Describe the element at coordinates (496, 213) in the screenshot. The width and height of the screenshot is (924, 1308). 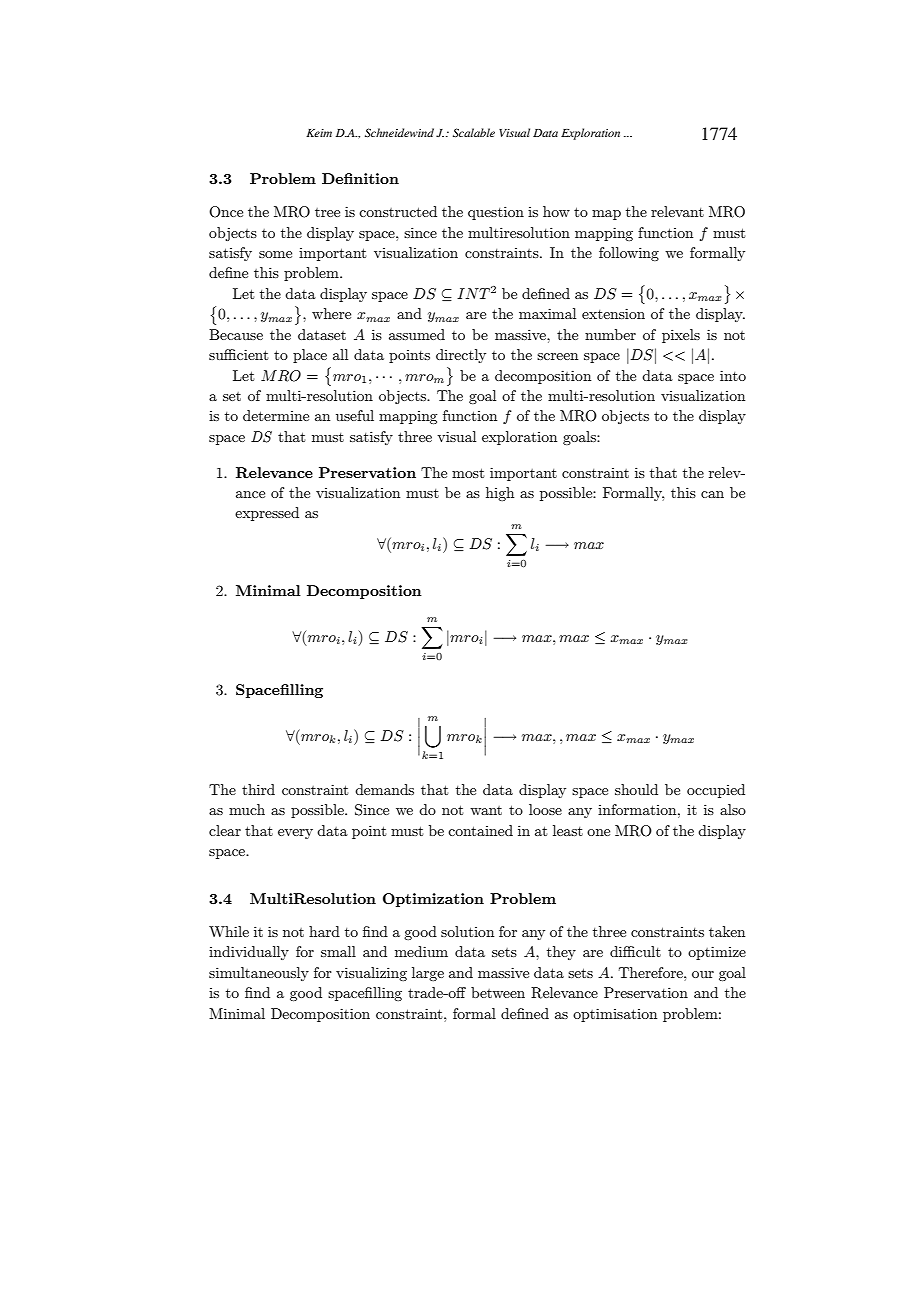
I see `question` at that location.
